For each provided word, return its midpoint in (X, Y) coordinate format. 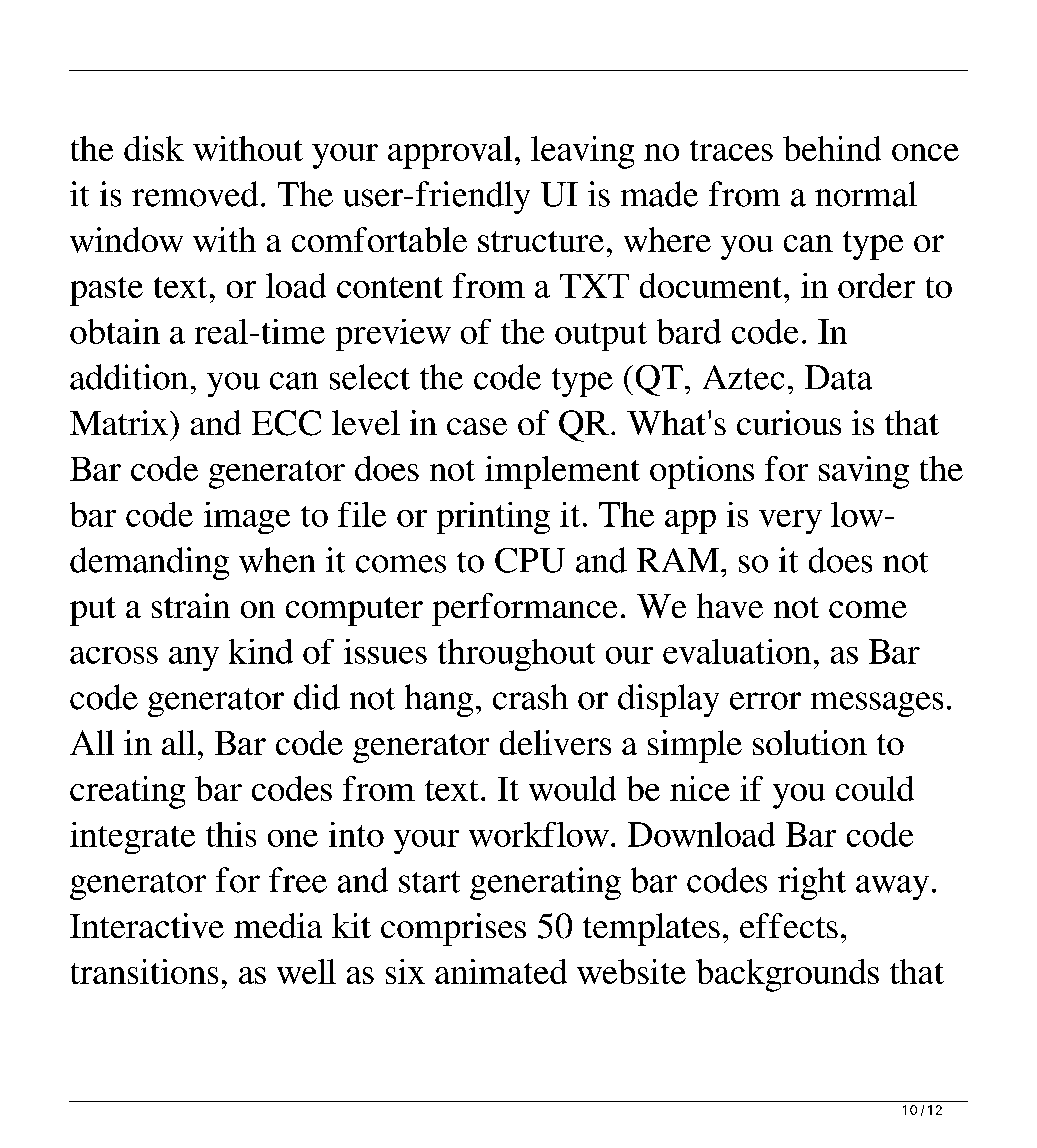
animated (501, 971)
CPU (530, 560)
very (790, 522)
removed (195, 194)
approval (450, 152)
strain (191, 605)
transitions (144, 971)
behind (832, 148)
